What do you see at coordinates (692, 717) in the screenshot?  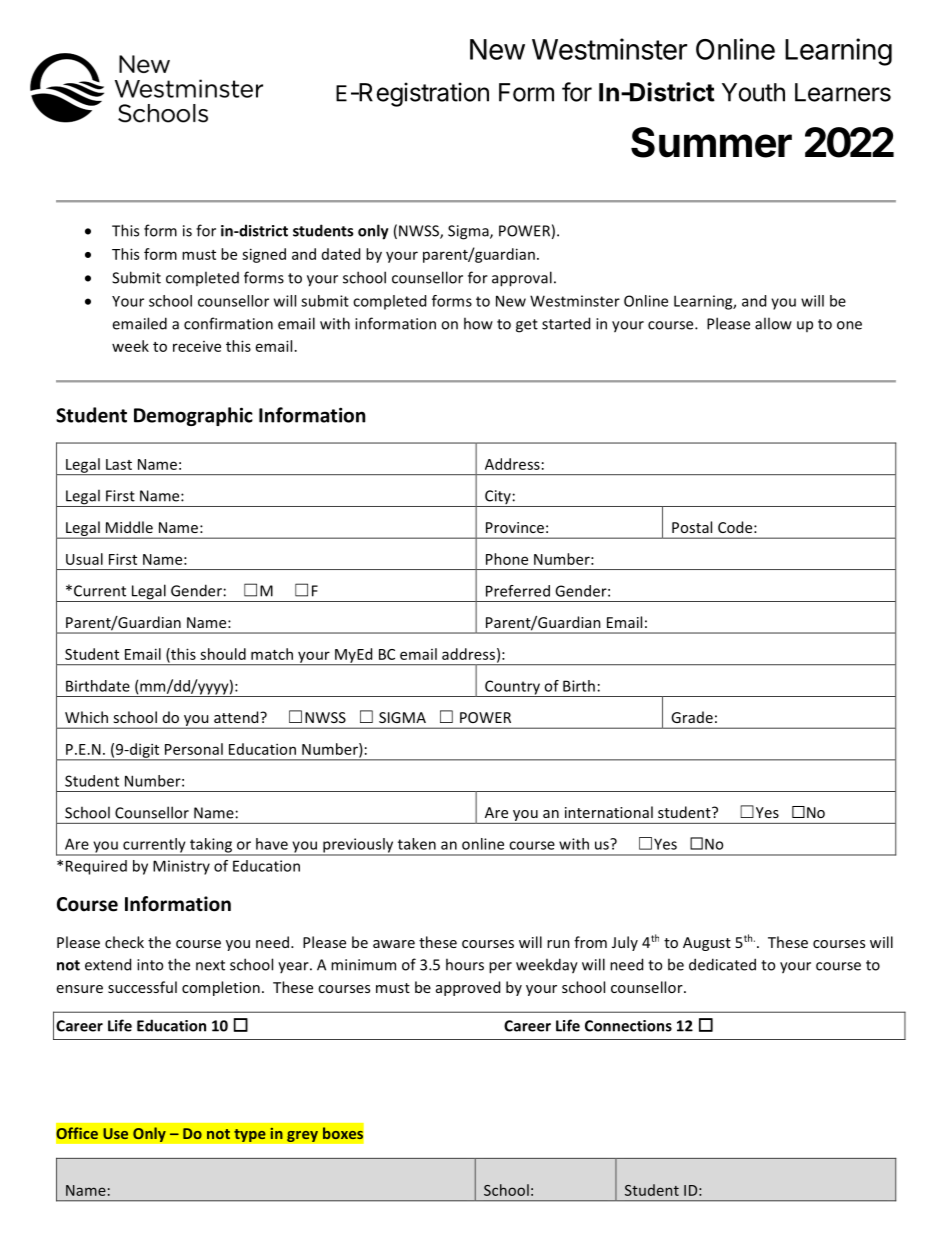 I see `Grade` at bounding box center [692, 717].
